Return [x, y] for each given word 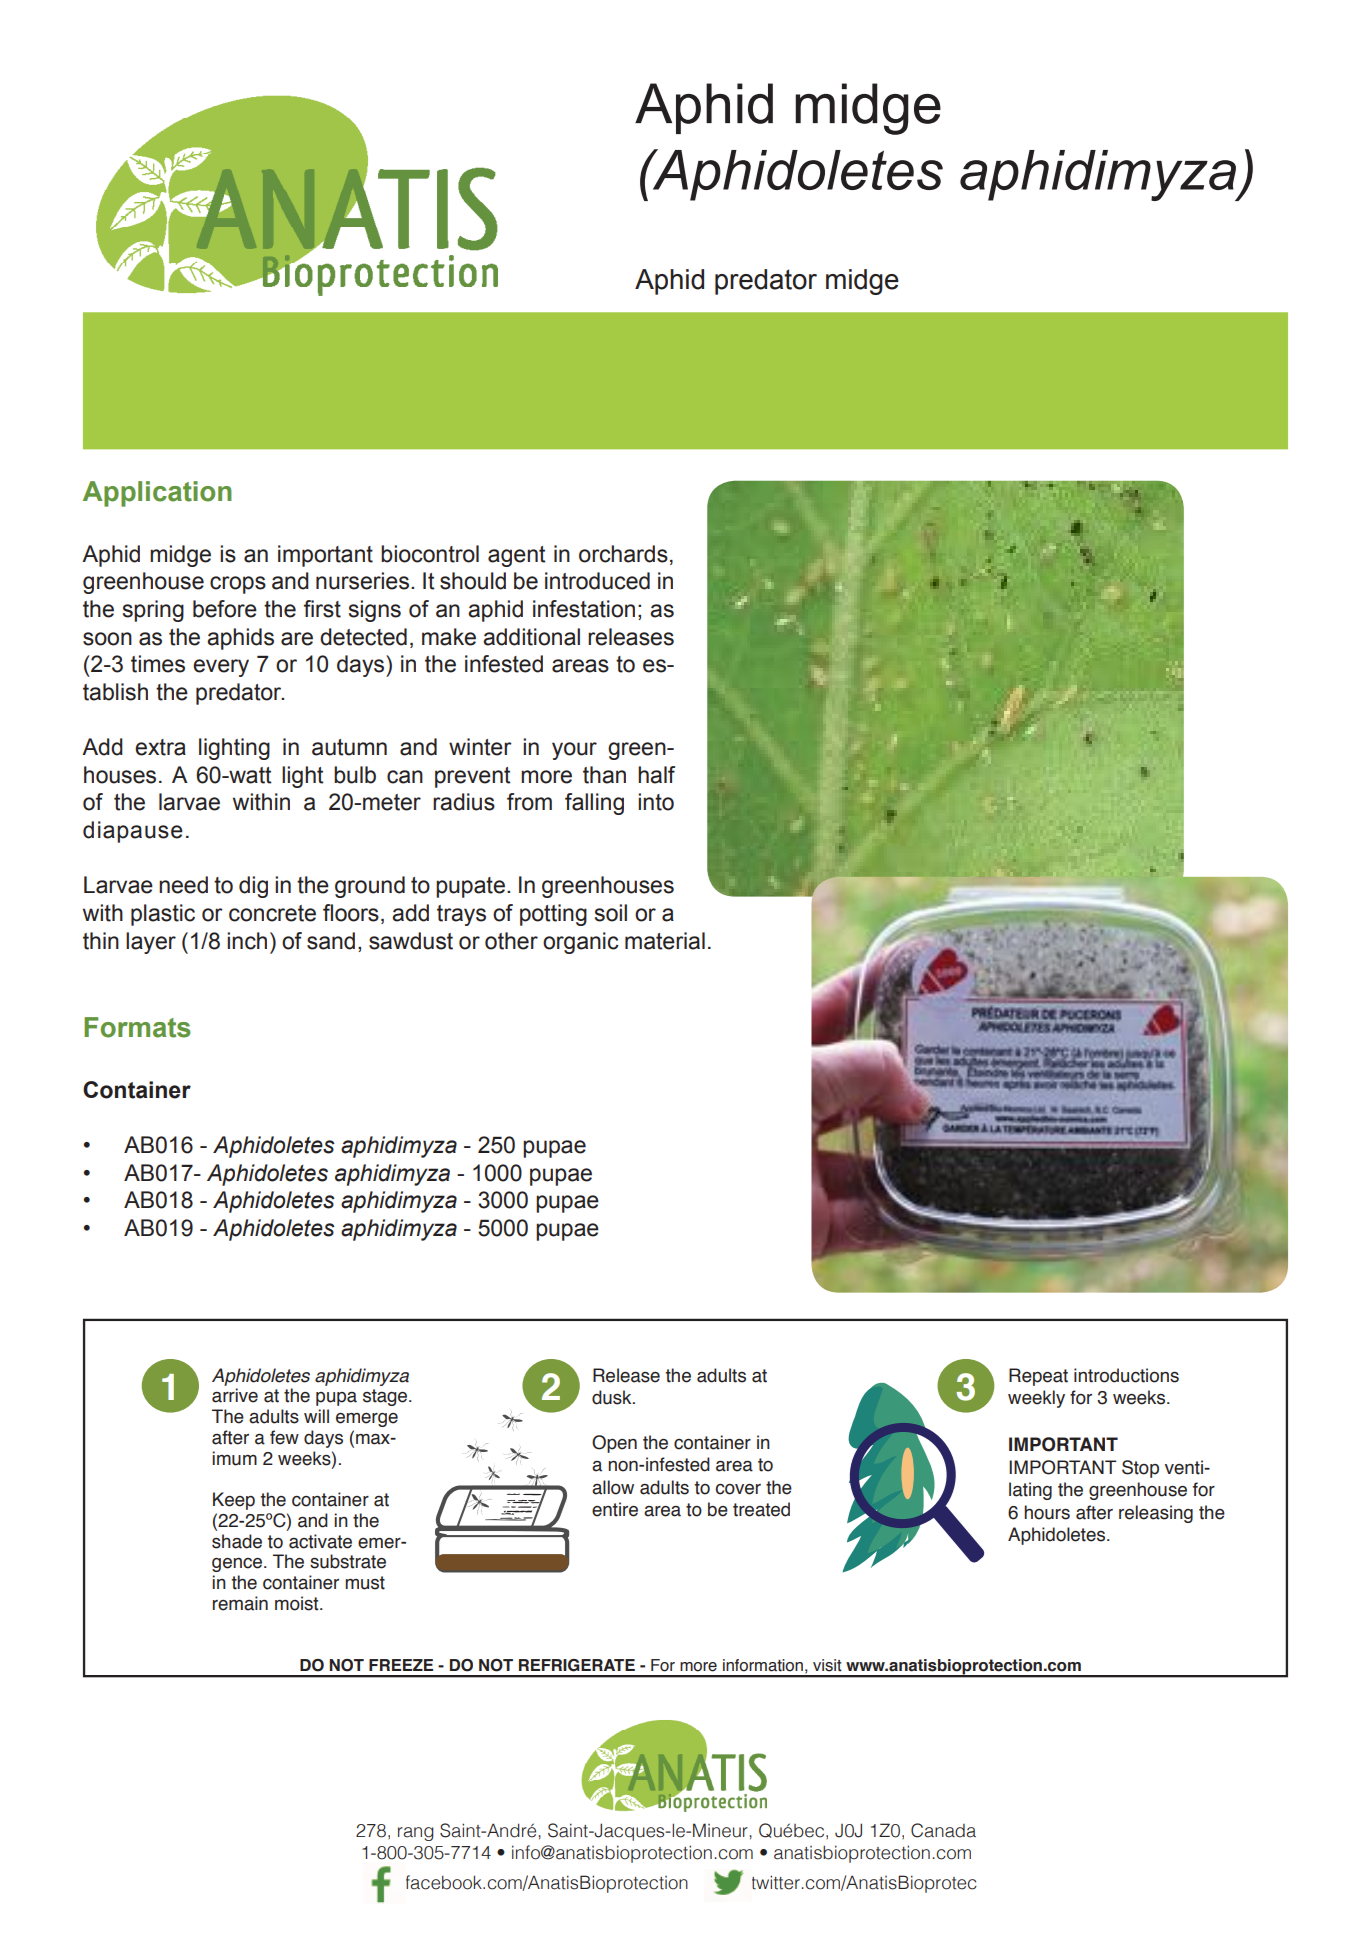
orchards [623, 554]
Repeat [1038, 1377]
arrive [235, 1395]
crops [238, 585]
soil [611, 913]
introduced [597, 581]
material [665, 941]
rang [416, 1834]
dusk [613, 1397]
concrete [272, 913]
